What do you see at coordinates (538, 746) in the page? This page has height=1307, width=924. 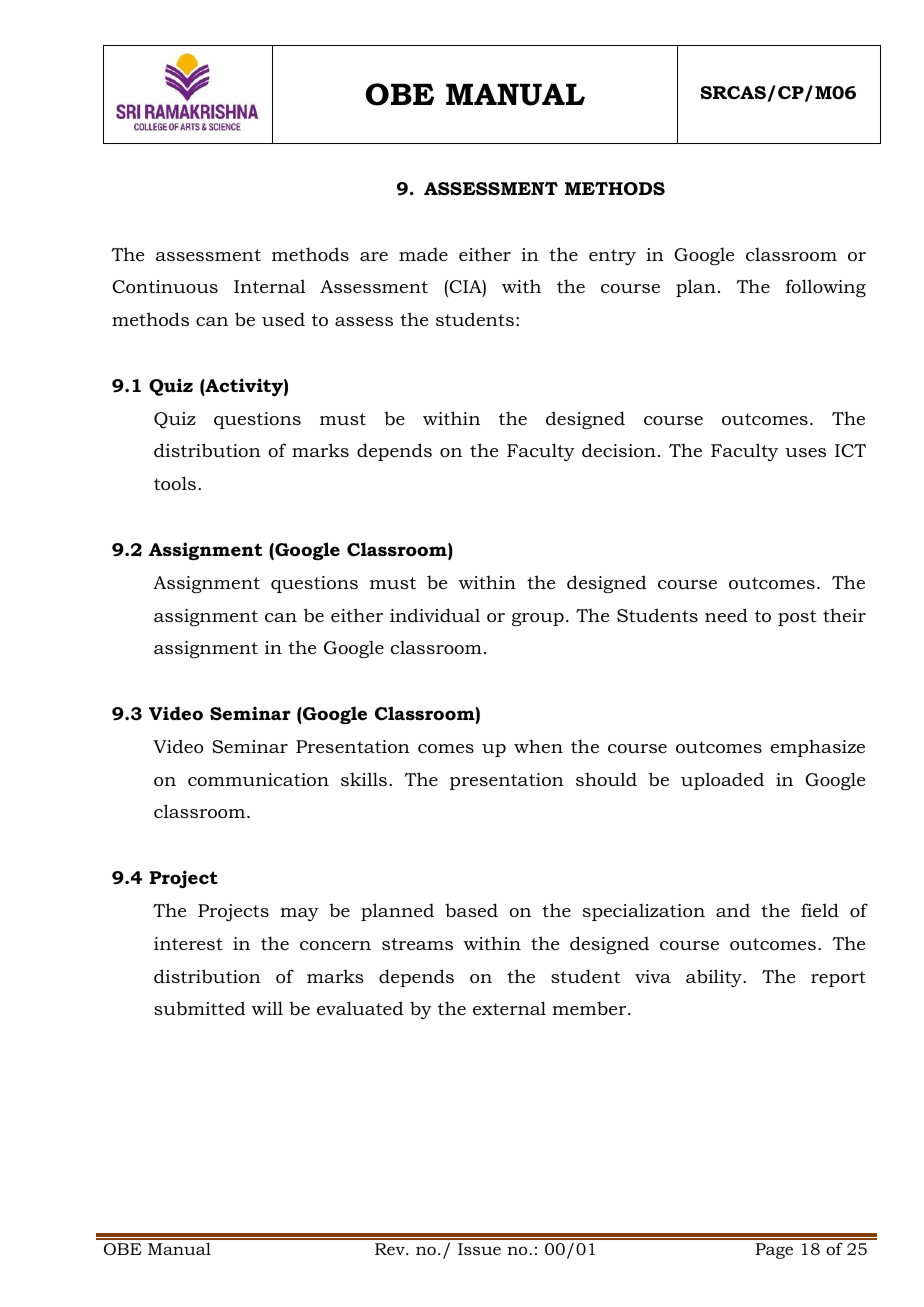 I see `when` at bounding box center [538, 746].
